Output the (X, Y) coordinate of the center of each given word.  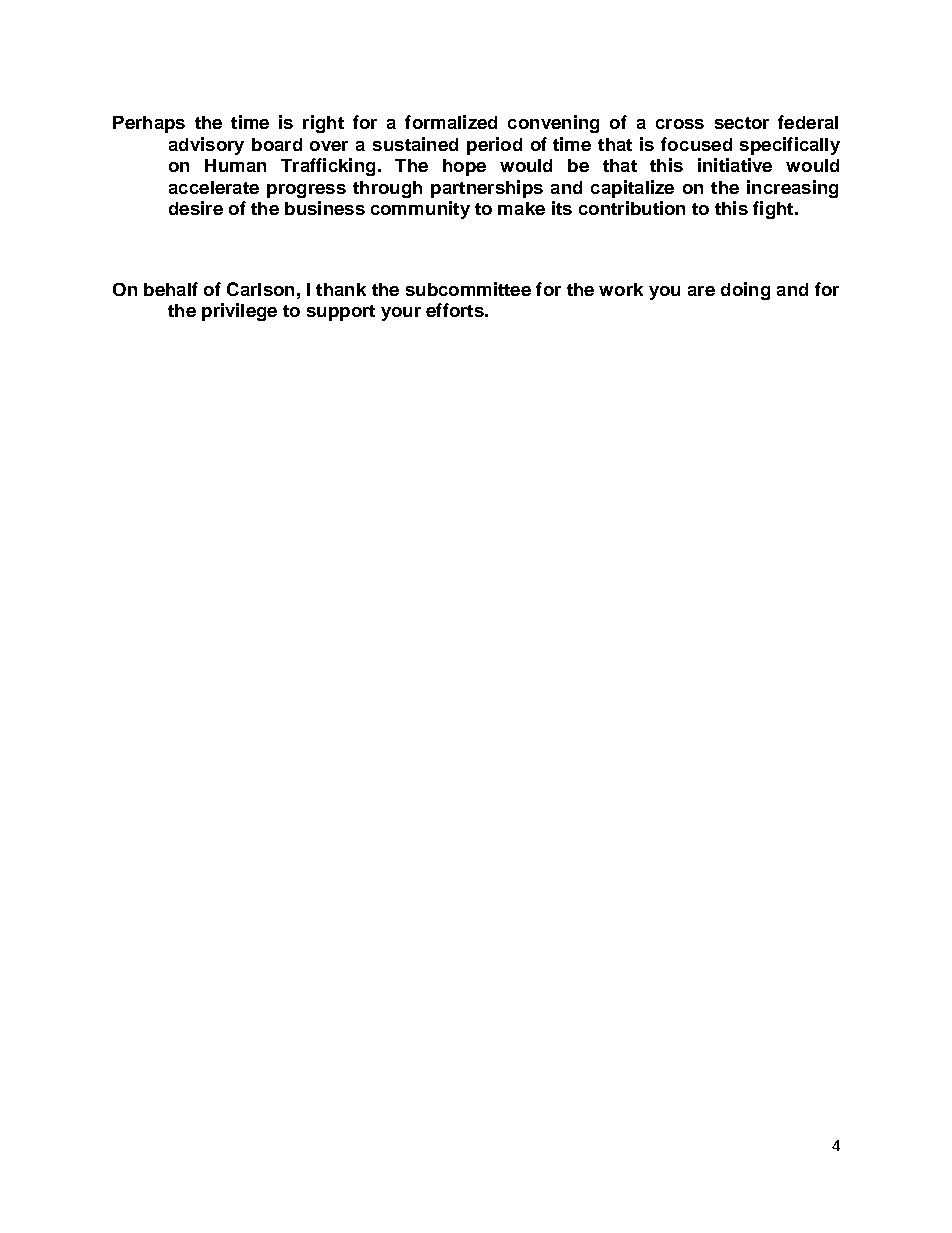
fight (774, 210)
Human (235, 165)
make (521, 208)
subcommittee (468, 289)
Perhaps (149, 124)
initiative (735, 165)
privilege (239, 312)
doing (745, 291)
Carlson (260, 289)
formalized (451, 122)
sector (742, 123)
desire (196, 208)
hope (464, 167)
